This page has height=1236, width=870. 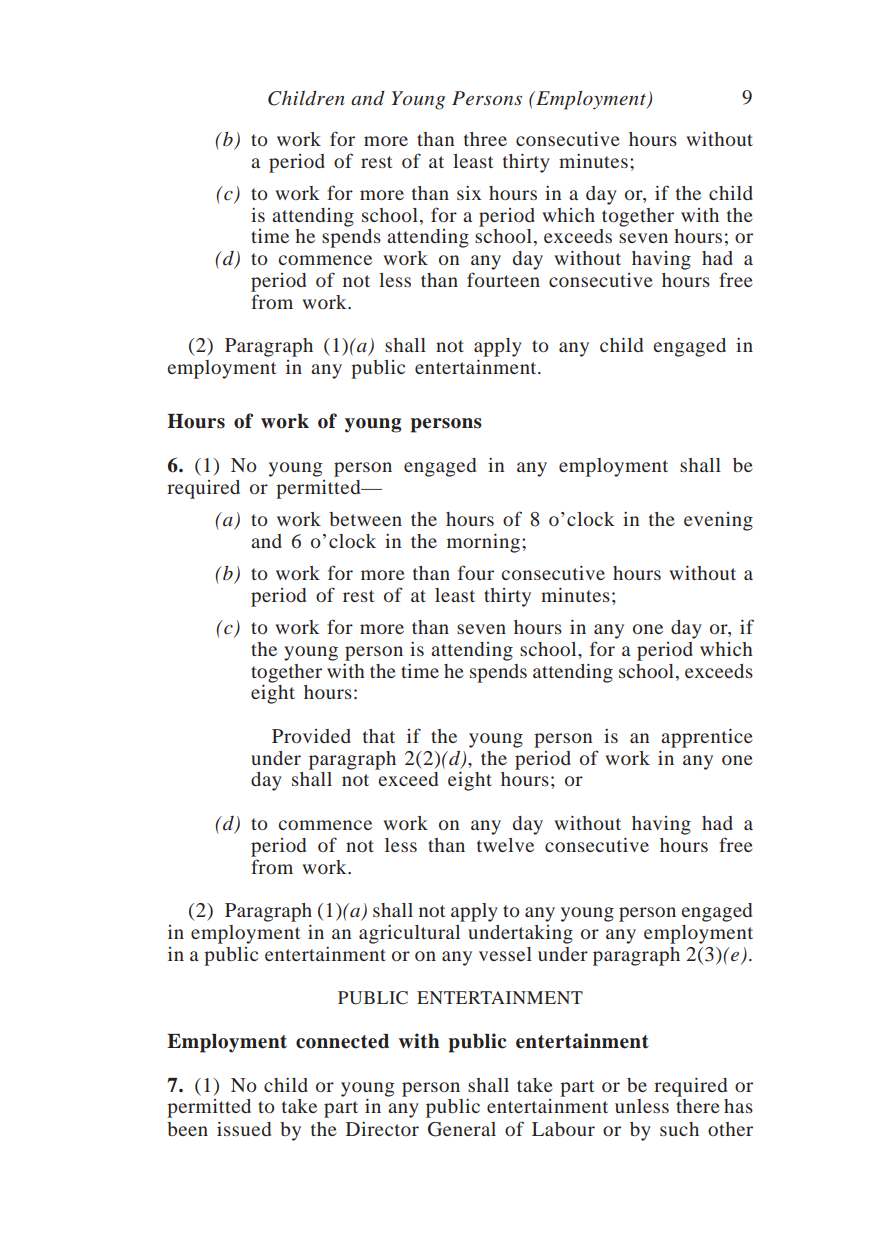 What do you see at coordinates (707, 738) in the page?
I see `apprentice` at bounding box center [707, 738].
